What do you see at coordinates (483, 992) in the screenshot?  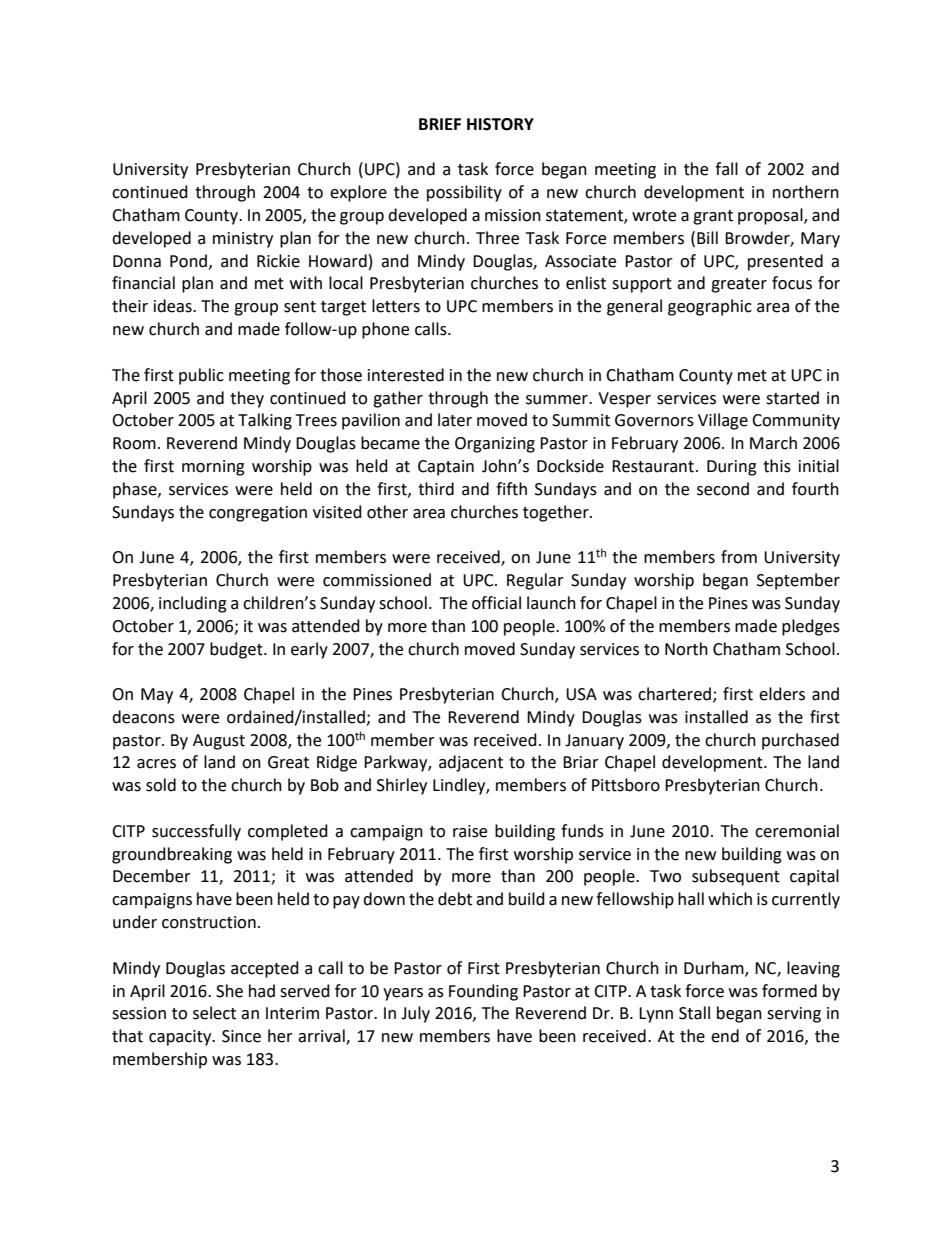 I see `Founding` at bounding box center [483, 992].
